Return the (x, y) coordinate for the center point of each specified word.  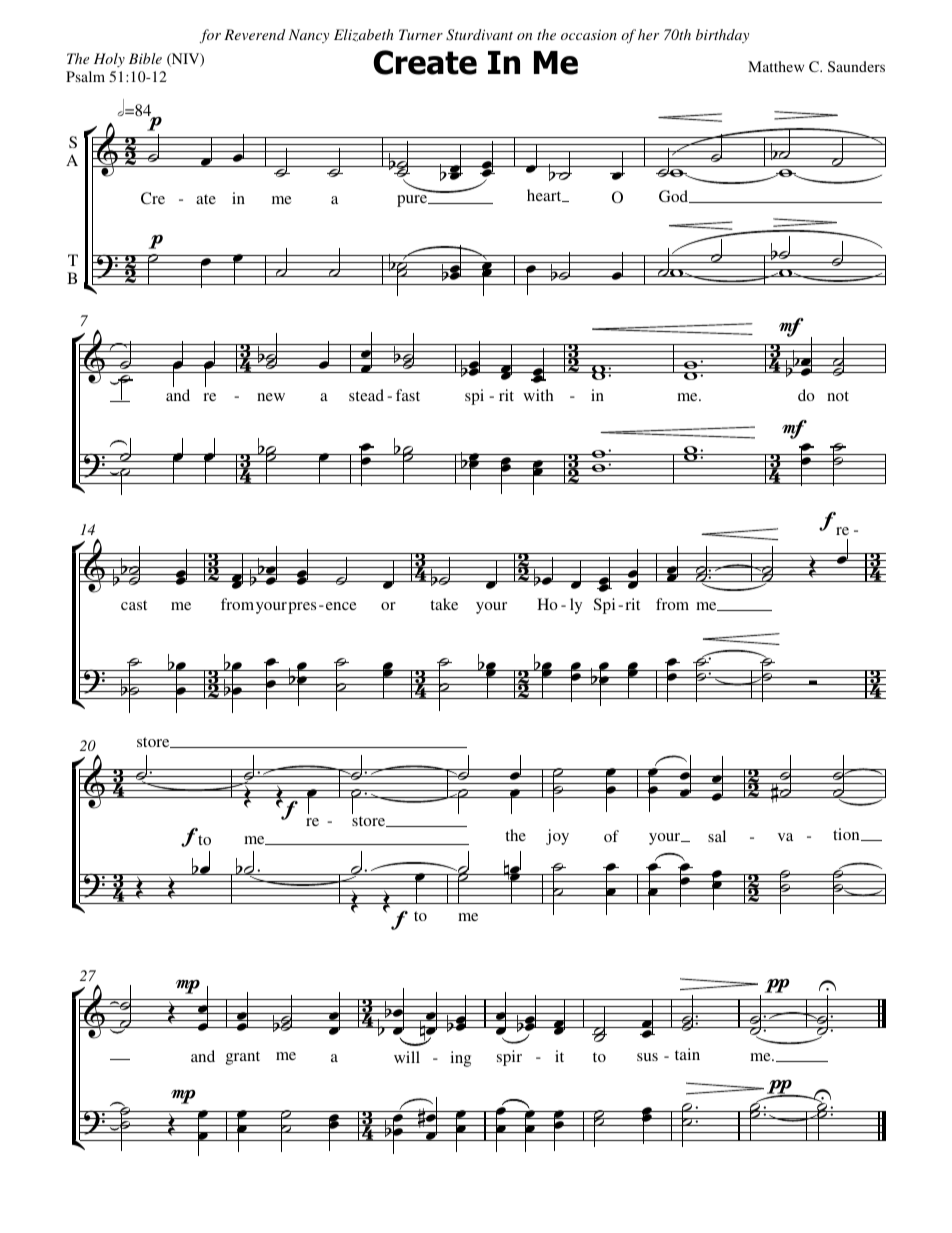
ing (460, 1059)
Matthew (776, 66)
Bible (145, 58)
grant (243, 1058)
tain (687, 1054)
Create (425, 62)
